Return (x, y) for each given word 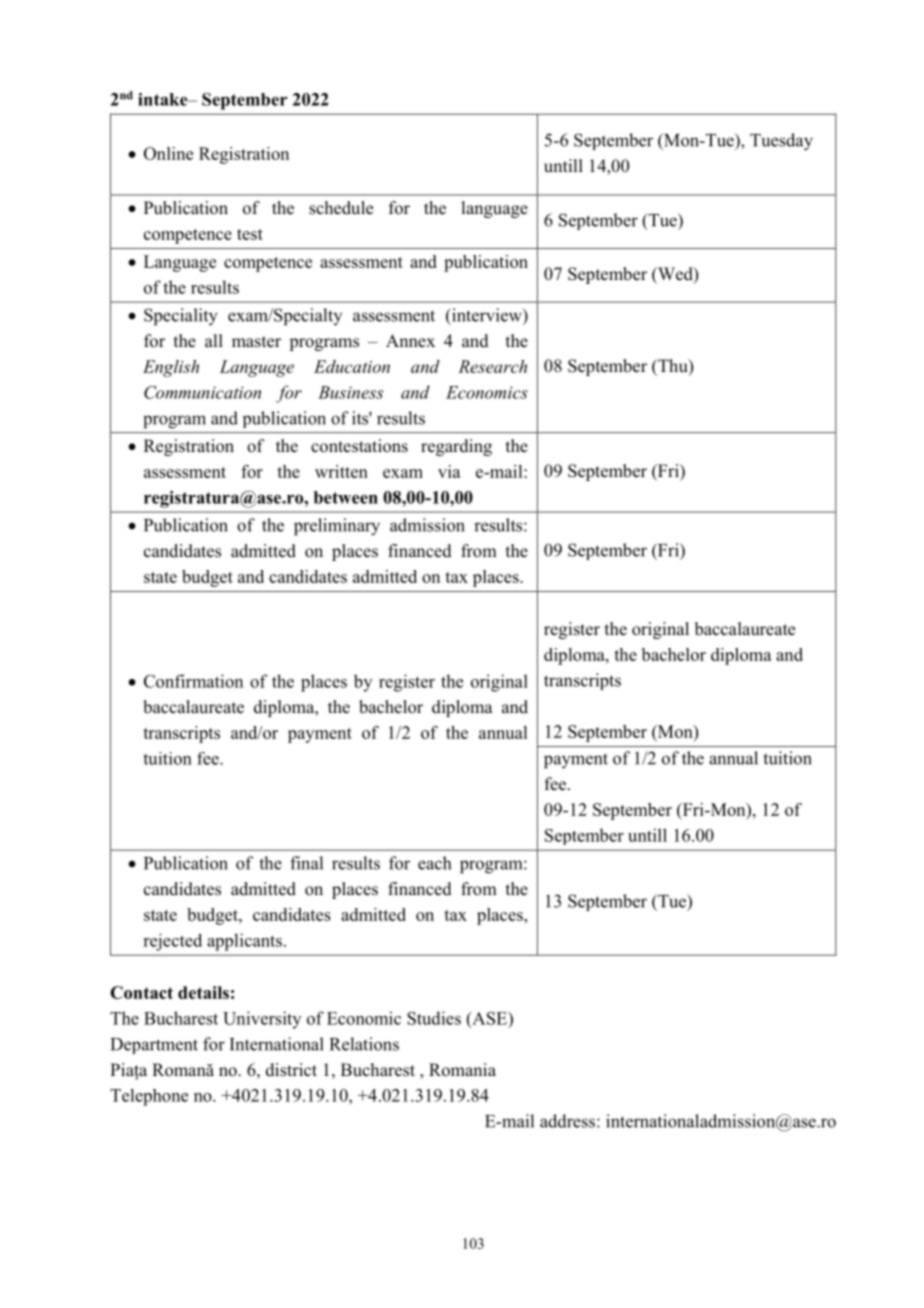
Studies (434, 1018)
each (434, 863)
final (306, 863)
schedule (341, 208)
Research (492, 366)
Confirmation (193, 681)
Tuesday (781, 142)
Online (168, 153)
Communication (202, 392)
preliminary (337, 527)
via (449, 471)
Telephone (149, 1097)
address (567, 1121)
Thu (673, 367)
